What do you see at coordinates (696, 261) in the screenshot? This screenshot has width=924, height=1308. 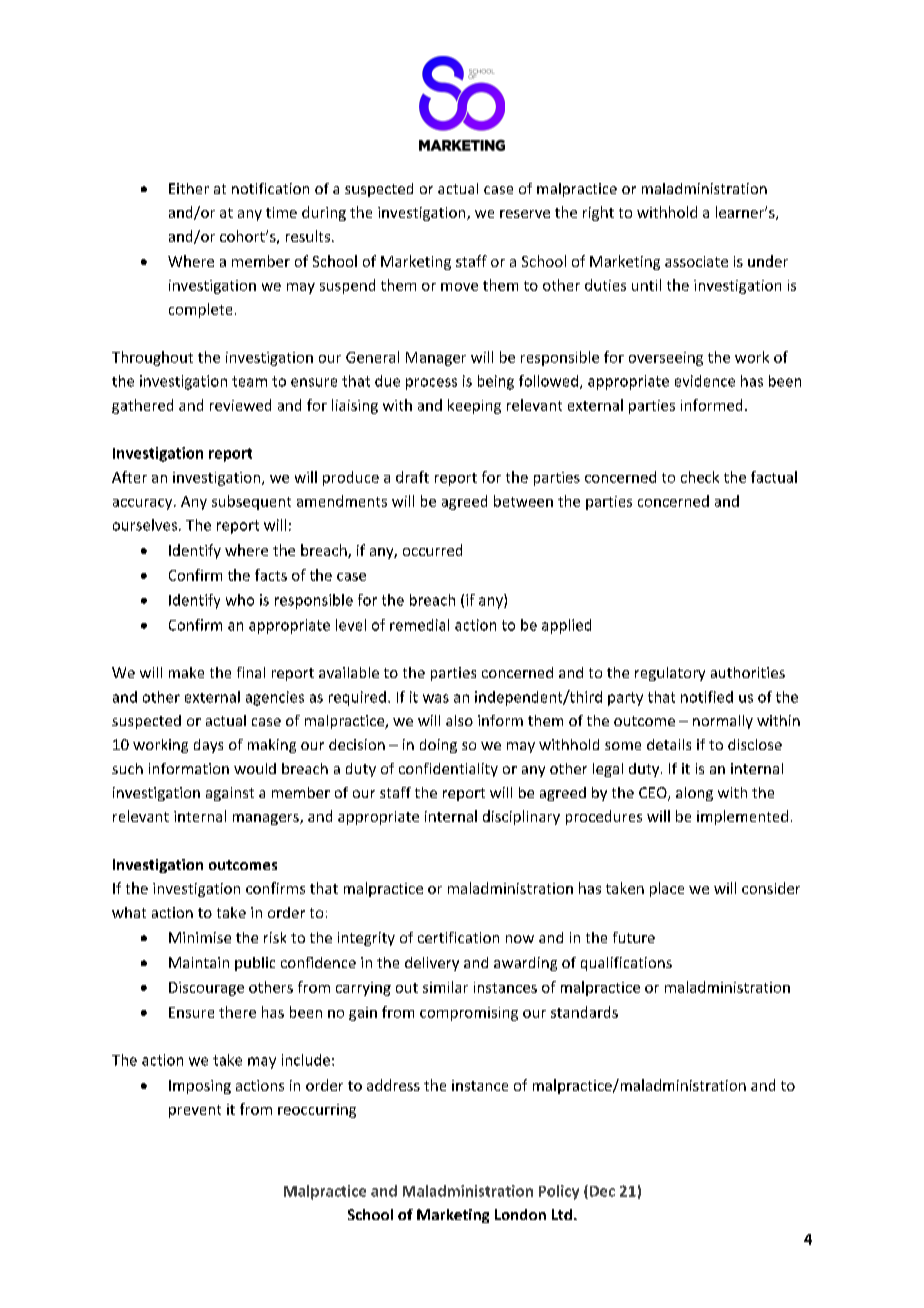 I see `associate` at bounding box center [696, 261].
